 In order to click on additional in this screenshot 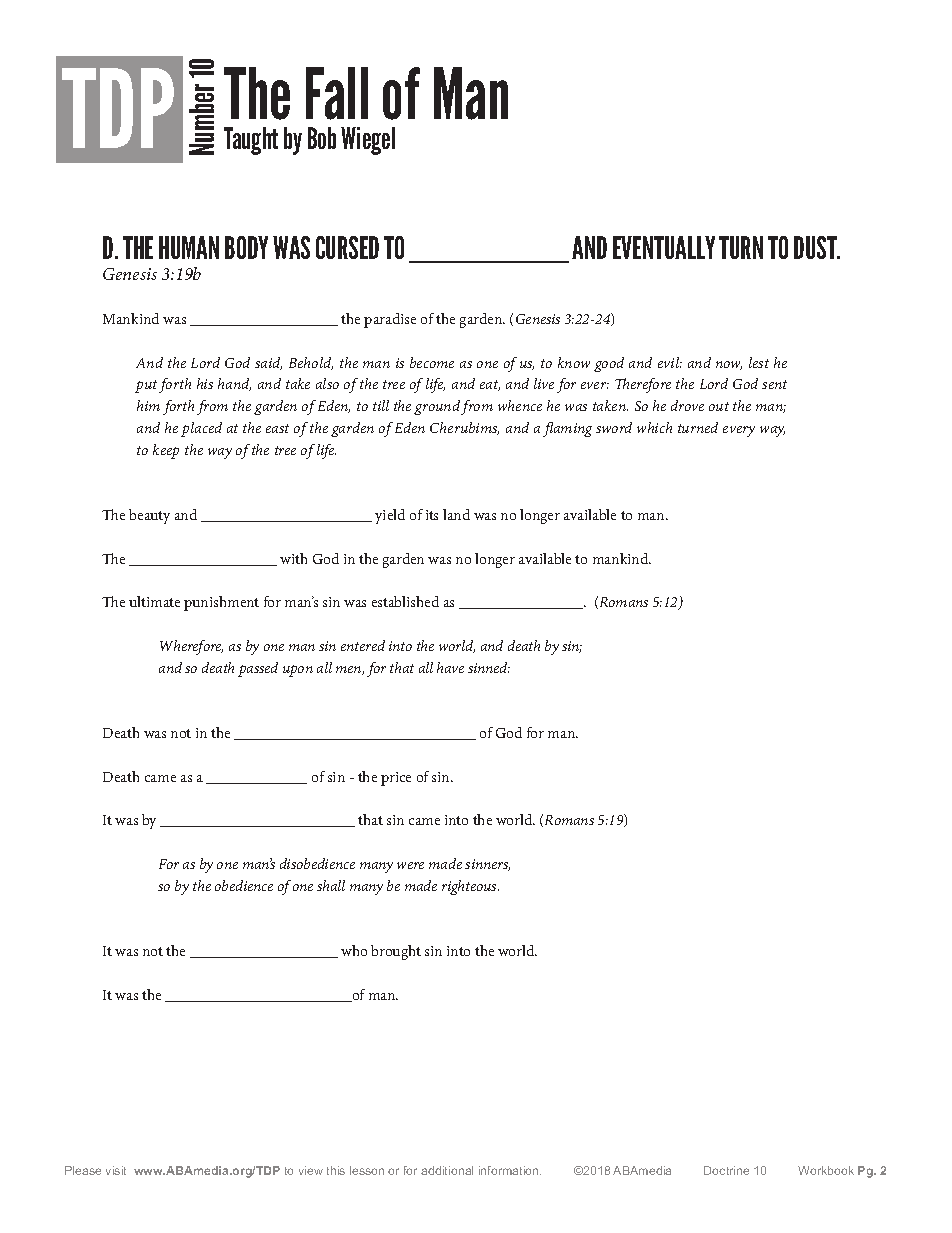, I will do `click(447, 1170)`.
